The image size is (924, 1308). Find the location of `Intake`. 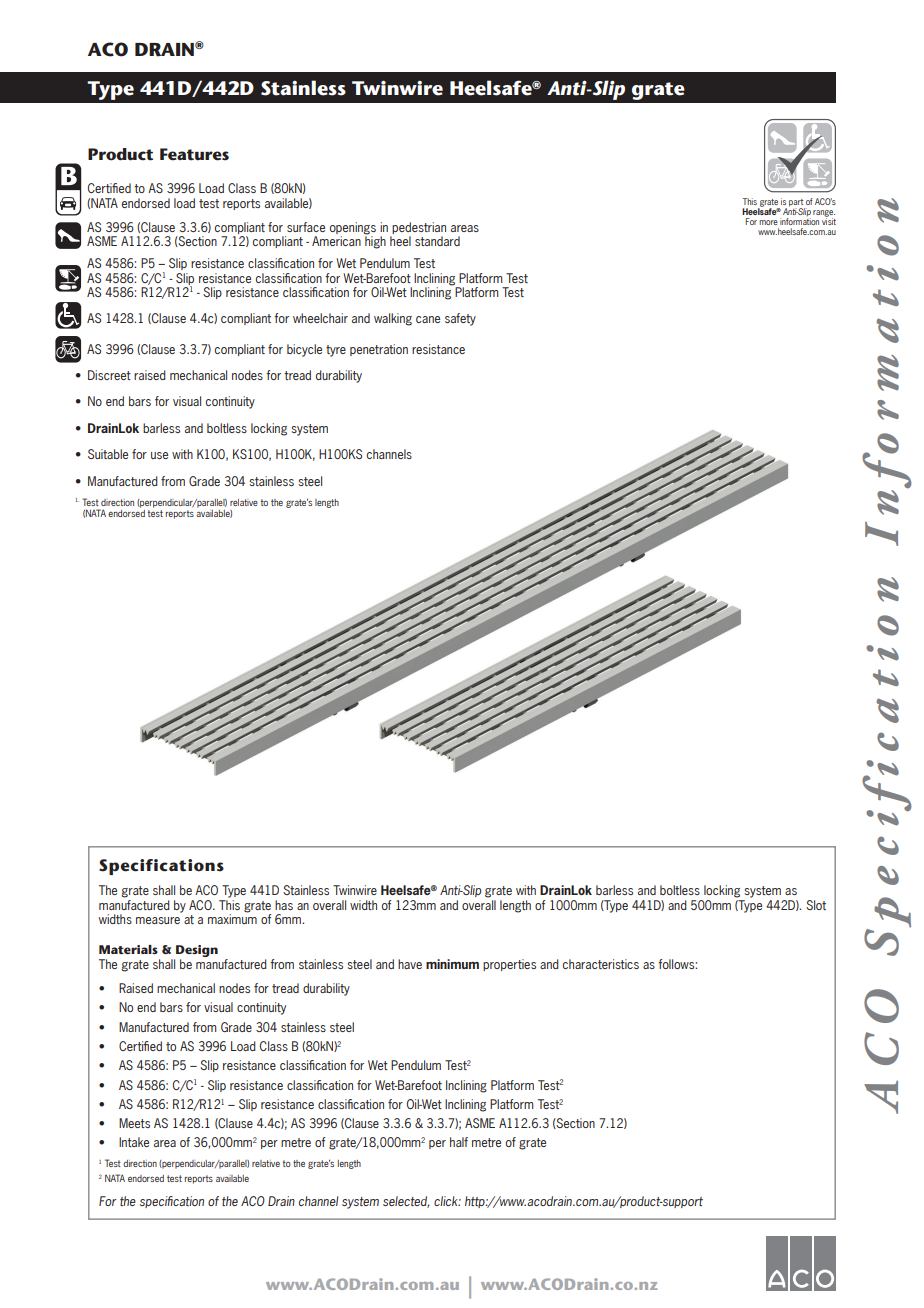

Intake is located at coordinates (134, 1142).
